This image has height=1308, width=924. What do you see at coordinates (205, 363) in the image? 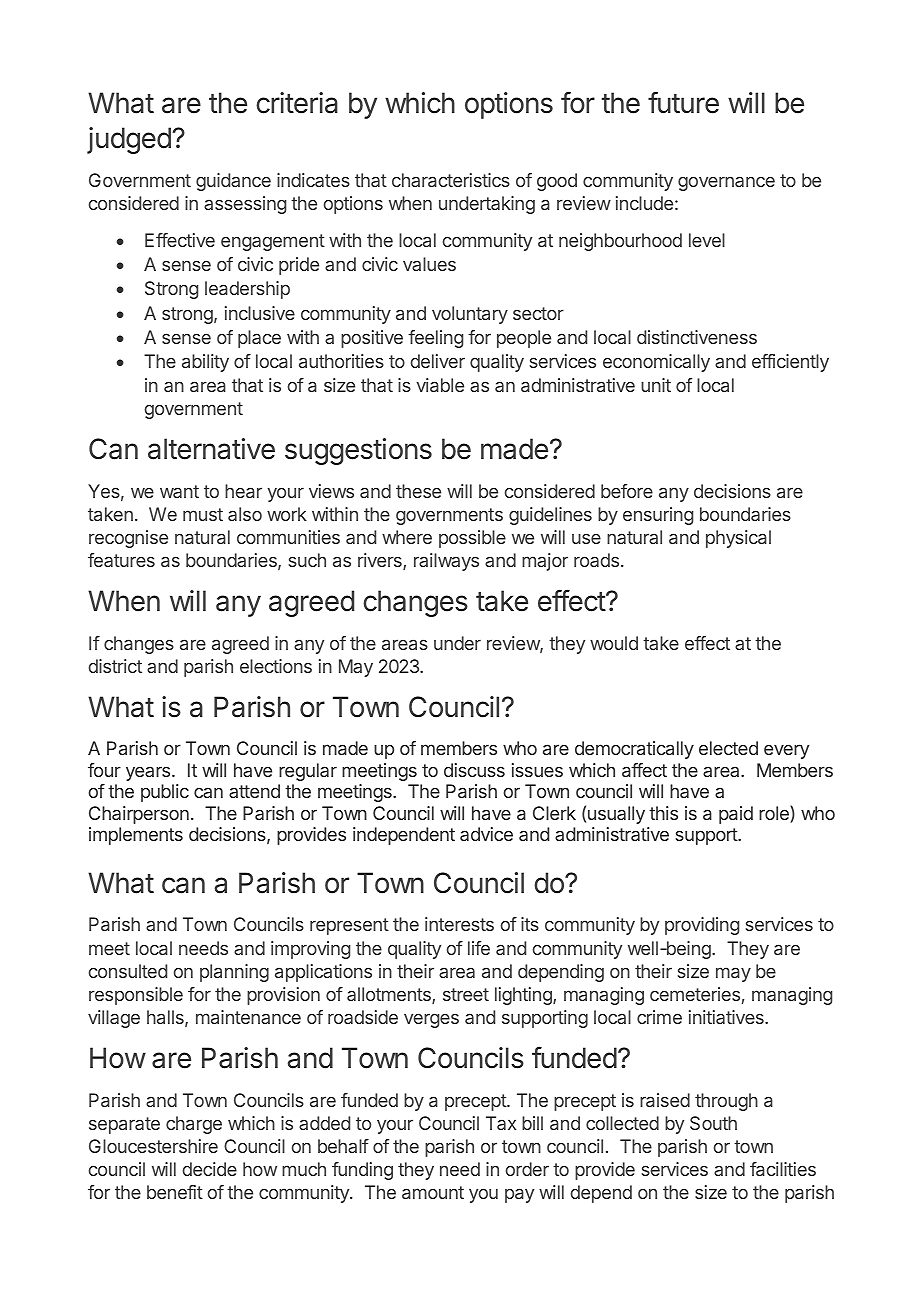
I see `ability` at bounding box center [205, 363].
